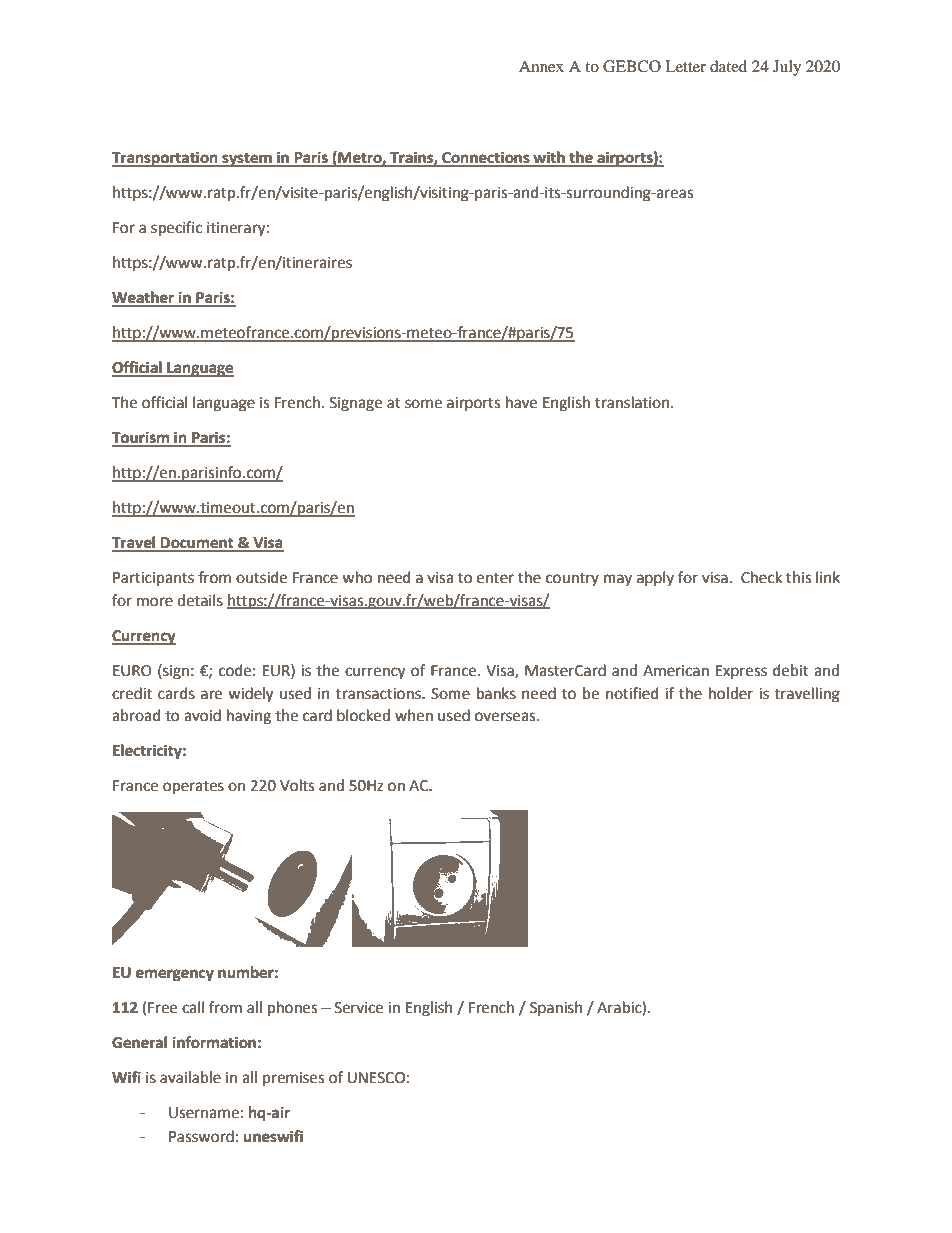 The height and width of the screenshot is (1233, 952). What do you see at coordinates (728, 66) in the screenshot?
I see `dated` at bounding box center [728, 66].
